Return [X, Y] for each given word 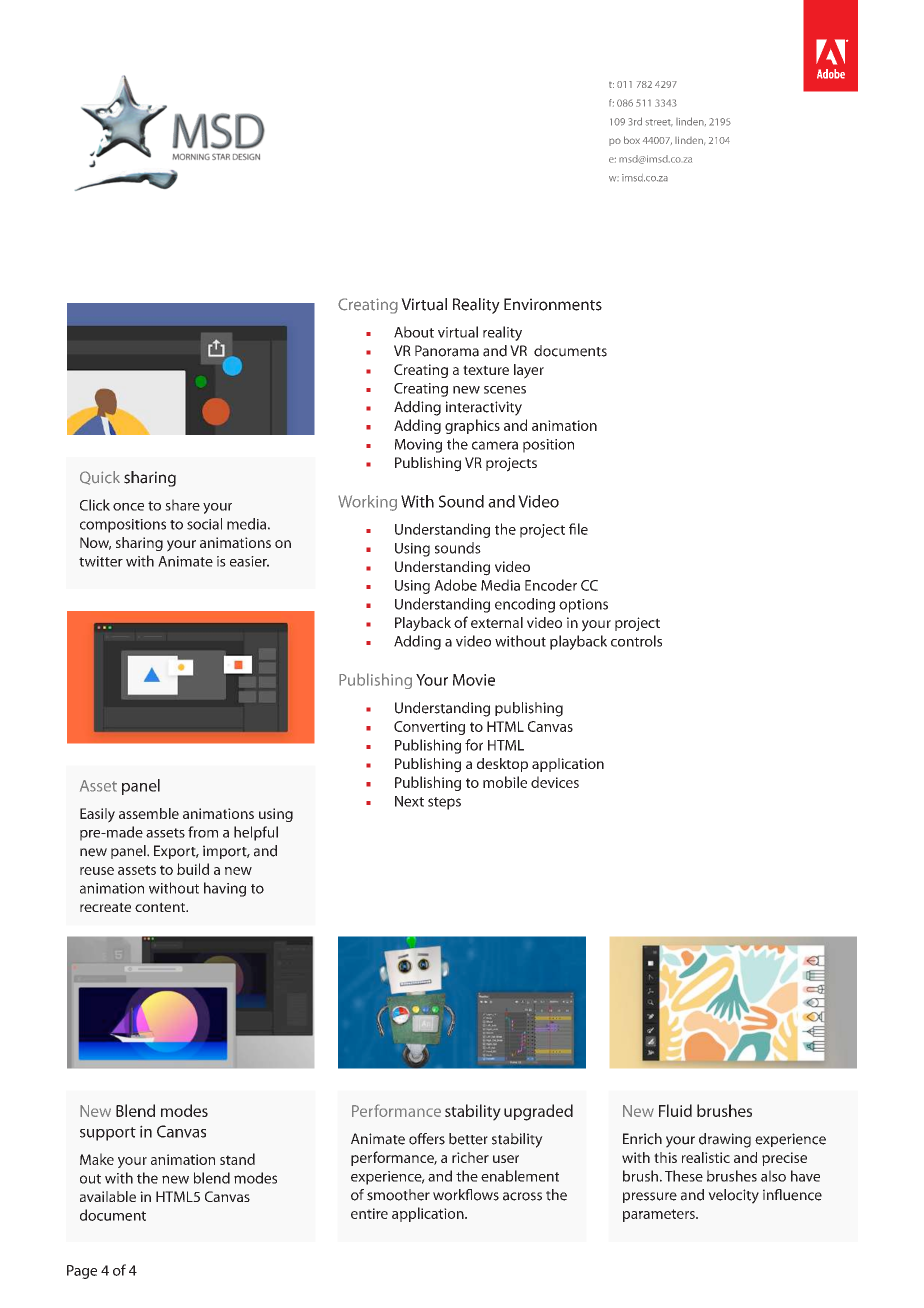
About [414, 332]
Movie [474, 680]
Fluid [675, 1110]
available [108, 1196]
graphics [472, 426]
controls [636, 641]
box [632, 140]
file [578, 529]
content [161, 907]
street [659, 123]
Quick [100, 478]
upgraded [538, 1112]
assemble [149, 813]
